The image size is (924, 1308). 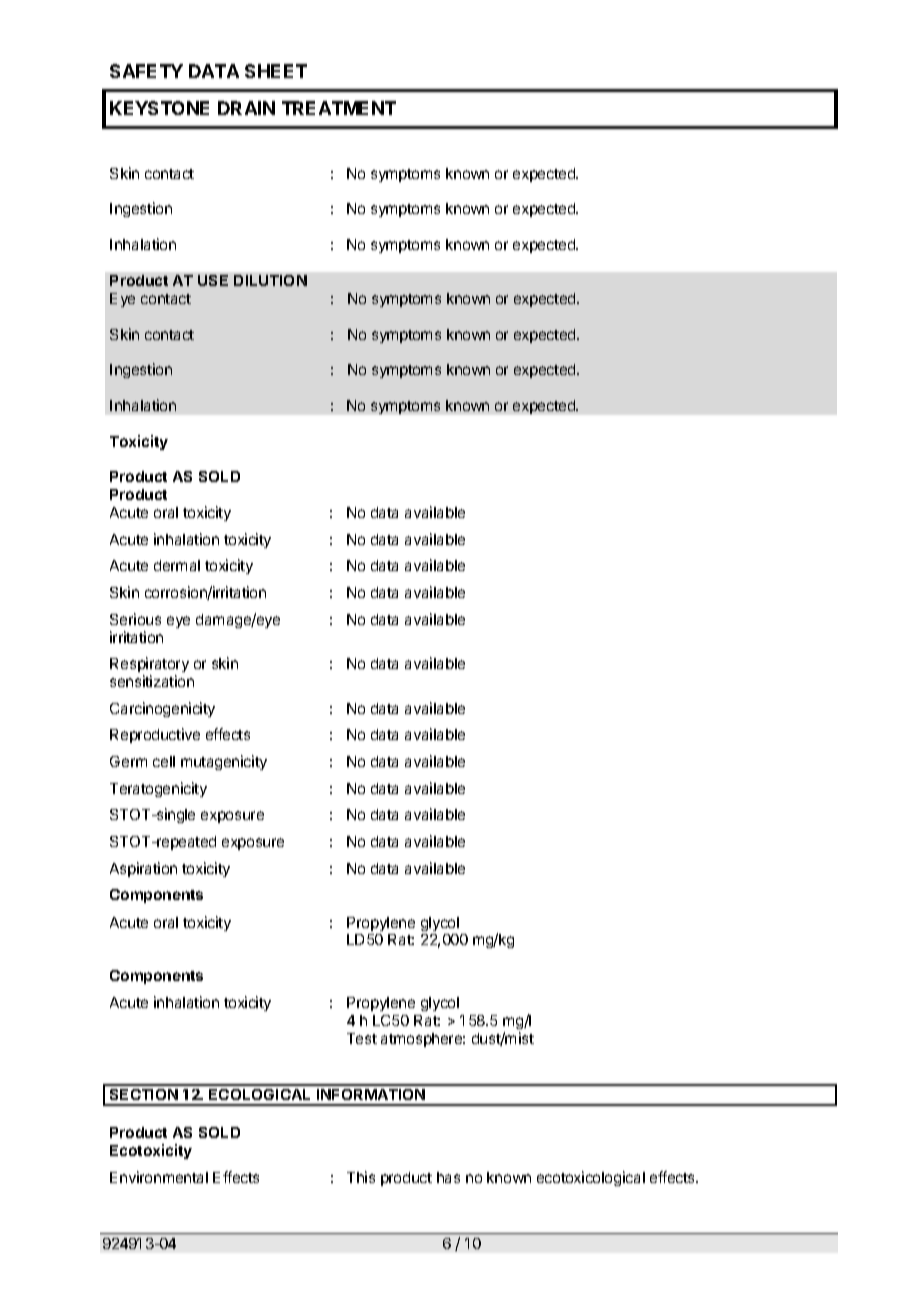 I want to click on sensitization, so click(x=152, y=681).
